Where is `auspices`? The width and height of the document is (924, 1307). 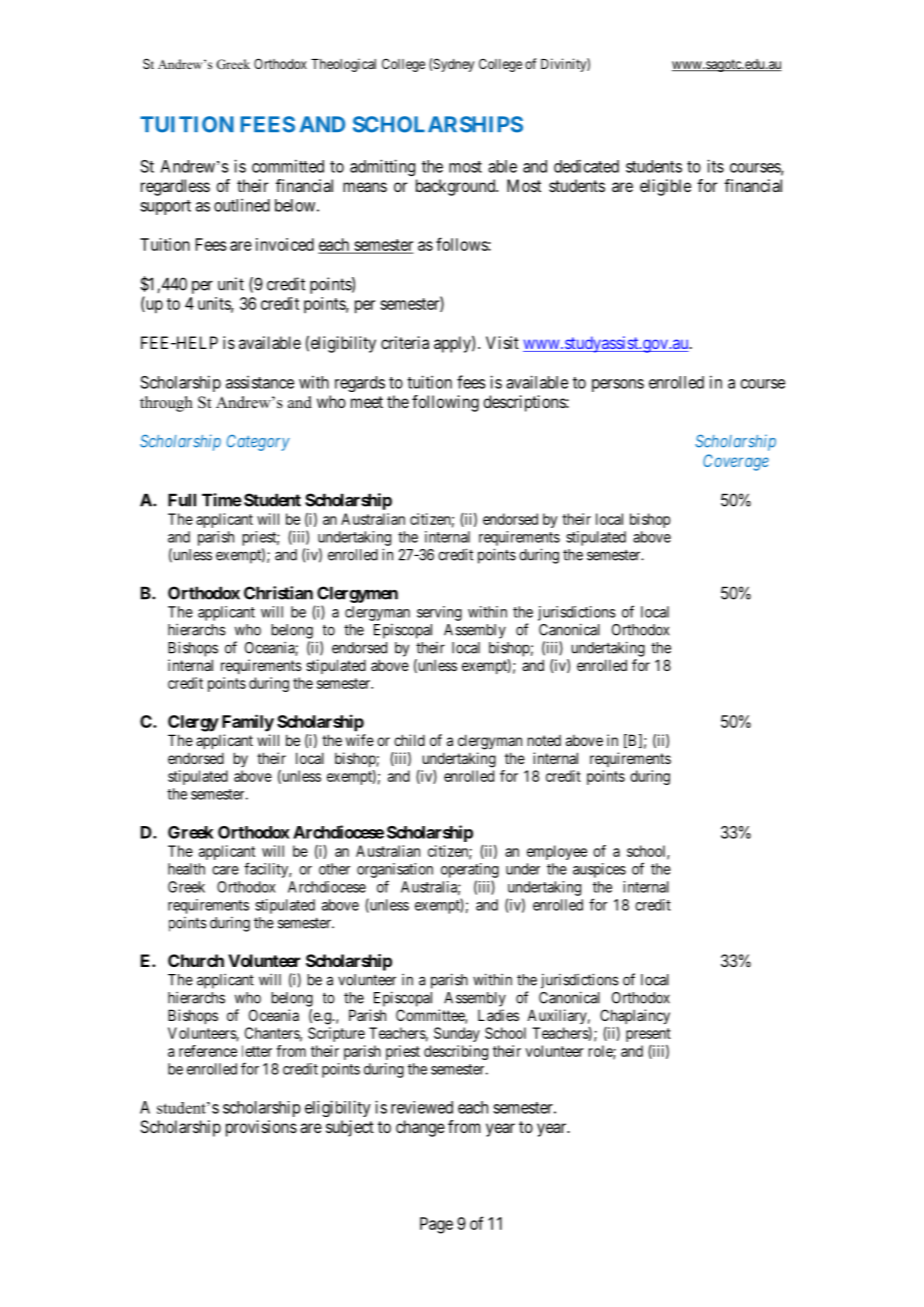 auspices is located at coordinates (599, 870).
